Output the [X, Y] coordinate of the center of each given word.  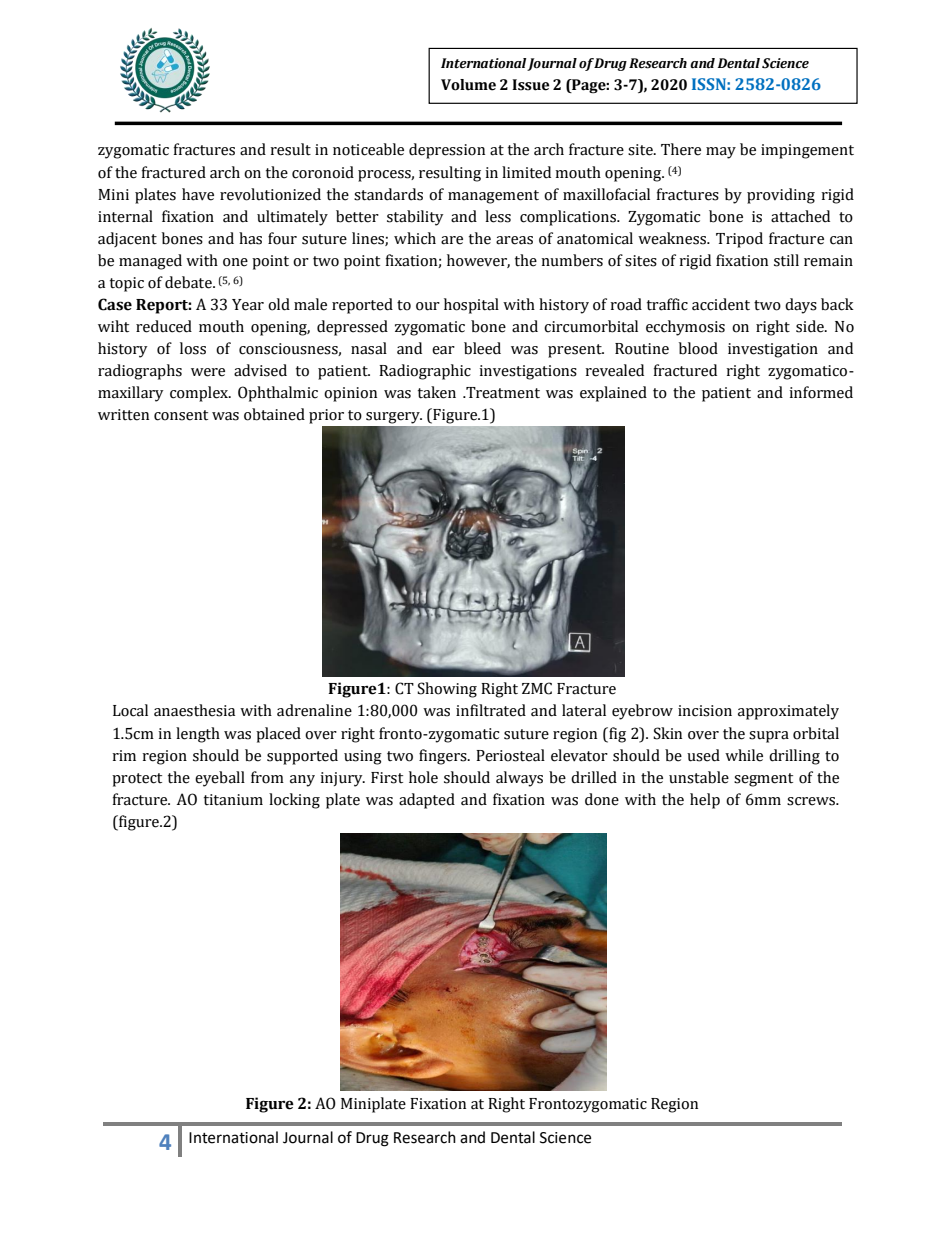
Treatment [502, 393]
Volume [468, 85]
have [198, 194]
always [519, 779]
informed [821, 392]
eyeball [220, 779]
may [721, 153]
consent [181, 415]
